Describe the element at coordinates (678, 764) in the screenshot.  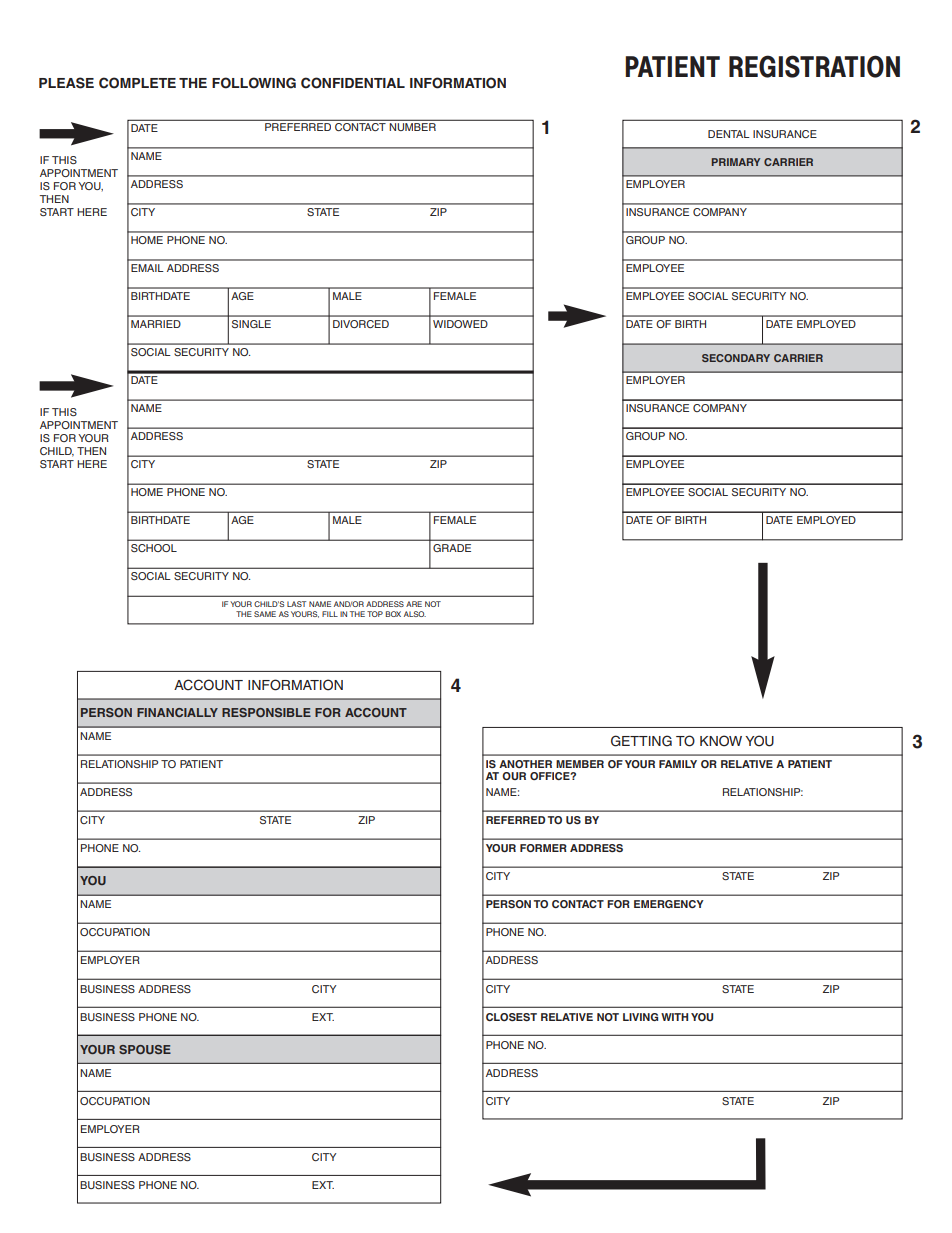
I see `FAMILY` at that location.
